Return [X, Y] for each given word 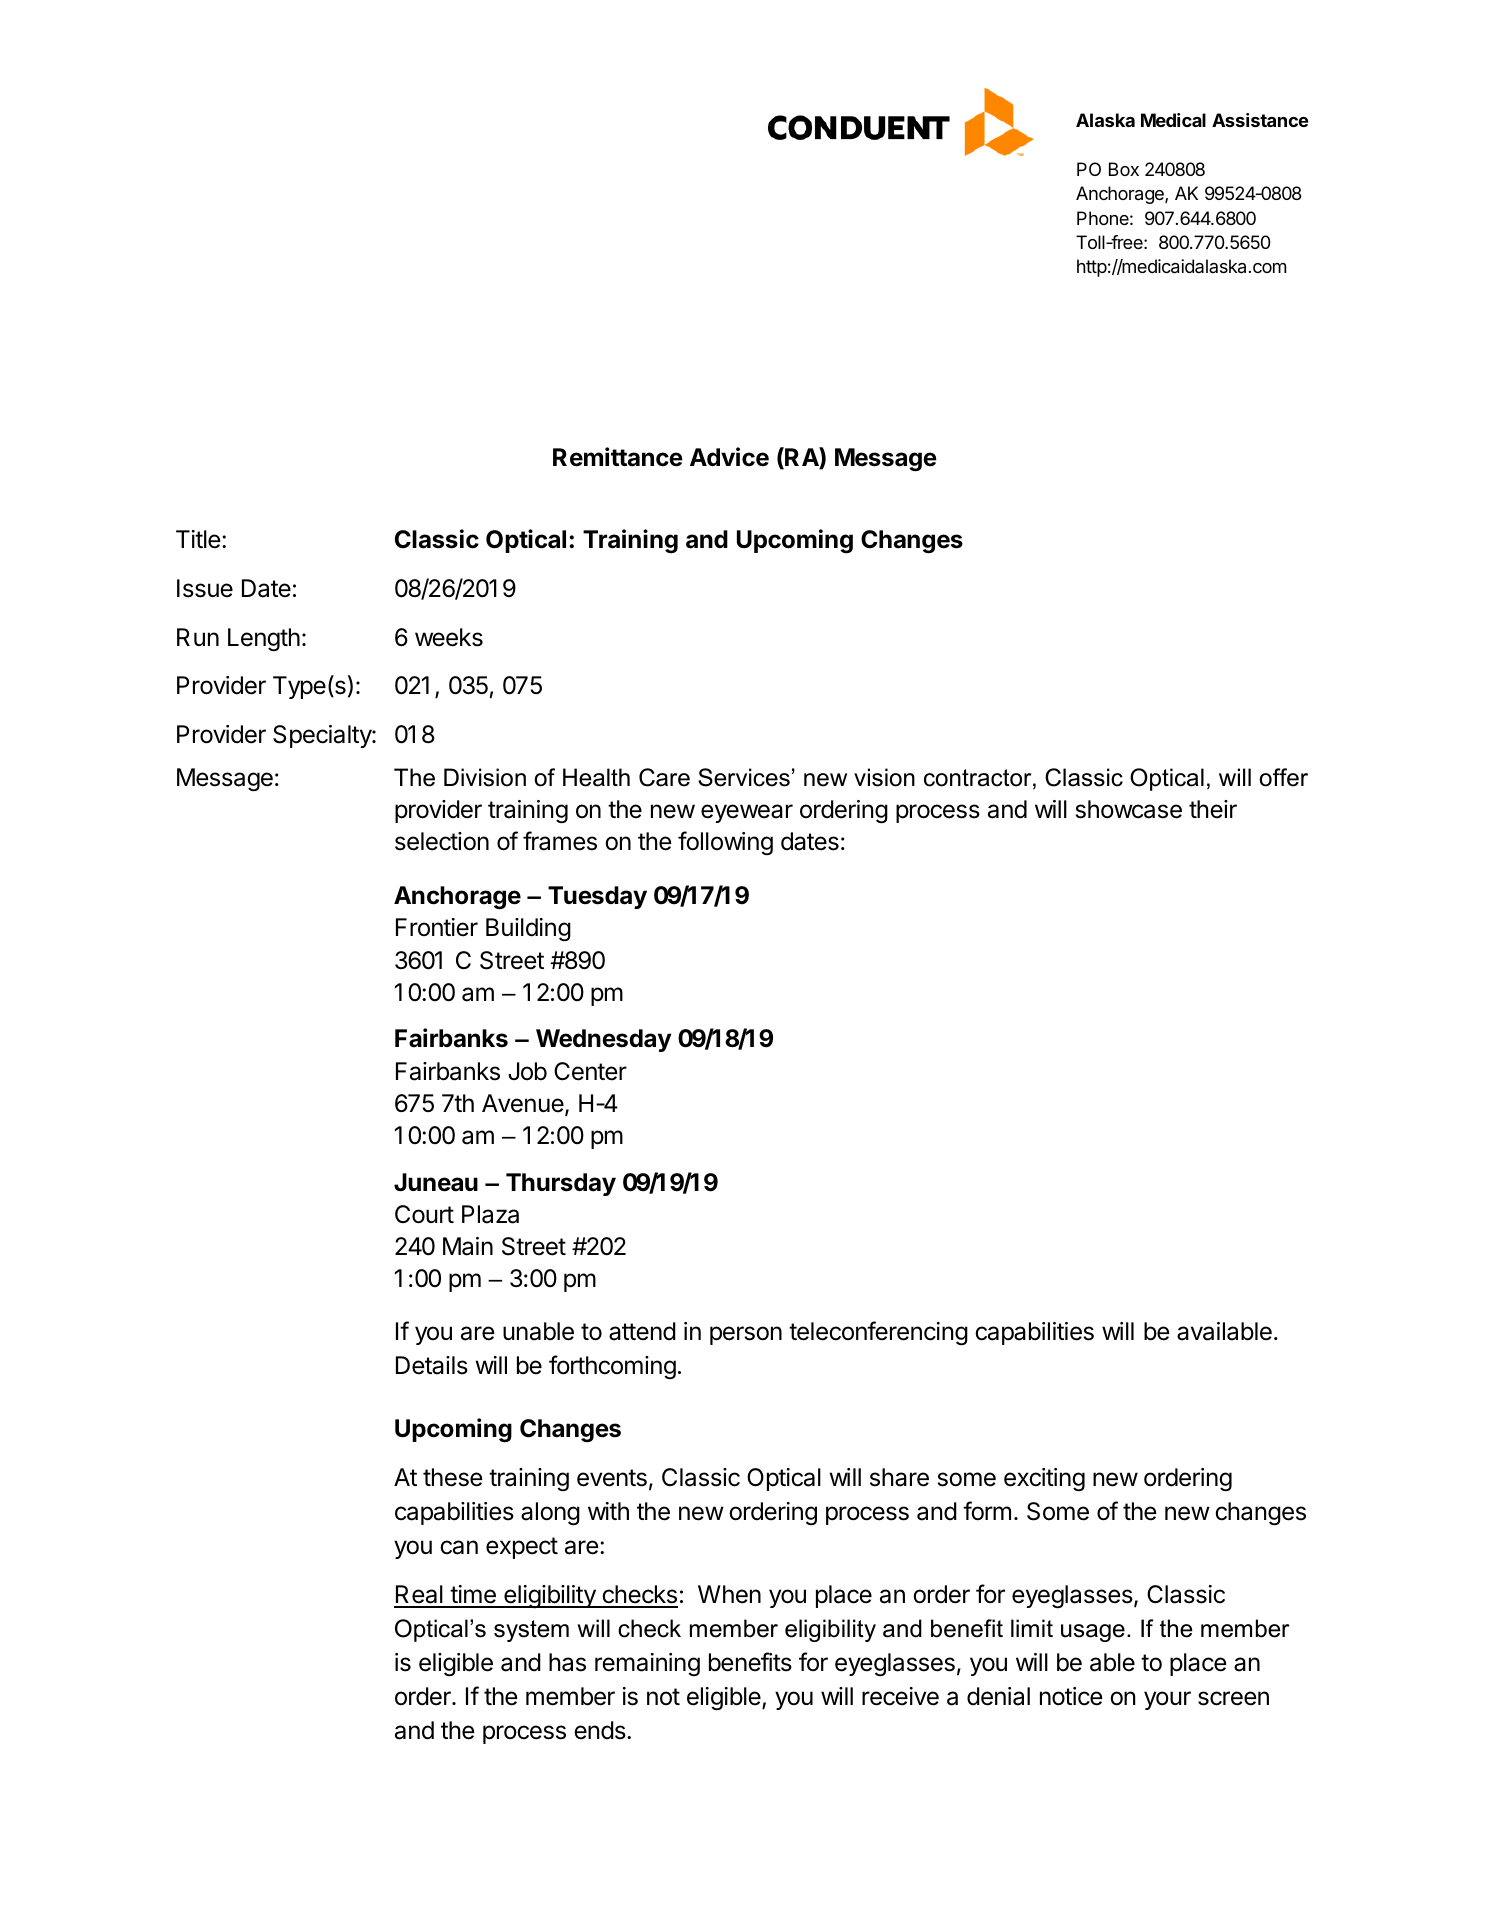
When [729, 1594]
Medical [1173, 120]
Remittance [618, 457]
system [531, 1631]
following [725, 843]
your [1167, 1700]
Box [1124, 169]
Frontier [437, 927]
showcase [1129, 809]
